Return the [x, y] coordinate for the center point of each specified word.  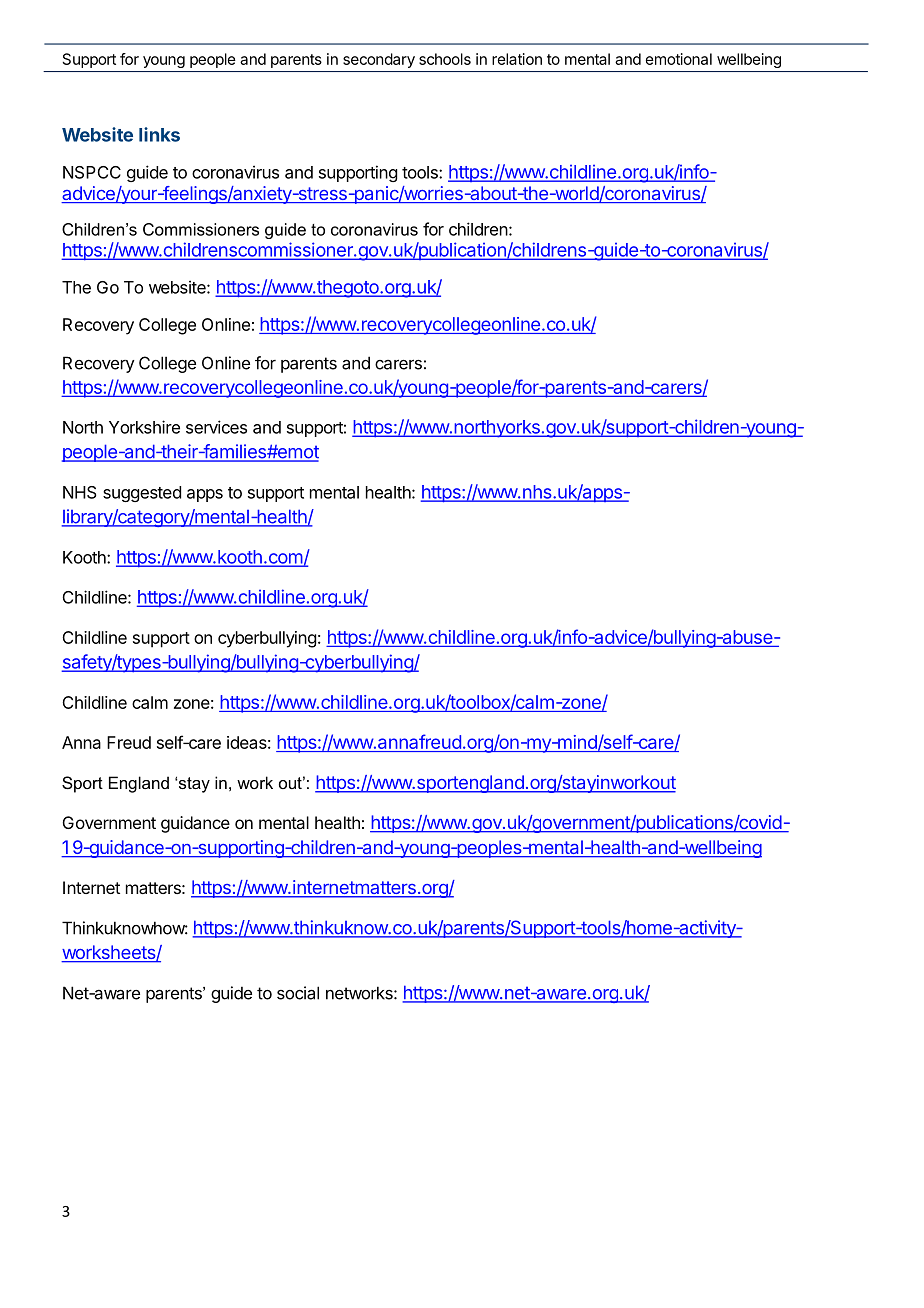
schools [445, 59]
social [298, 993]
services [216, 427]
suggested [142, 494]
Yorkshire [144, 427]
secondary [379, 60]
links [159, 134]
